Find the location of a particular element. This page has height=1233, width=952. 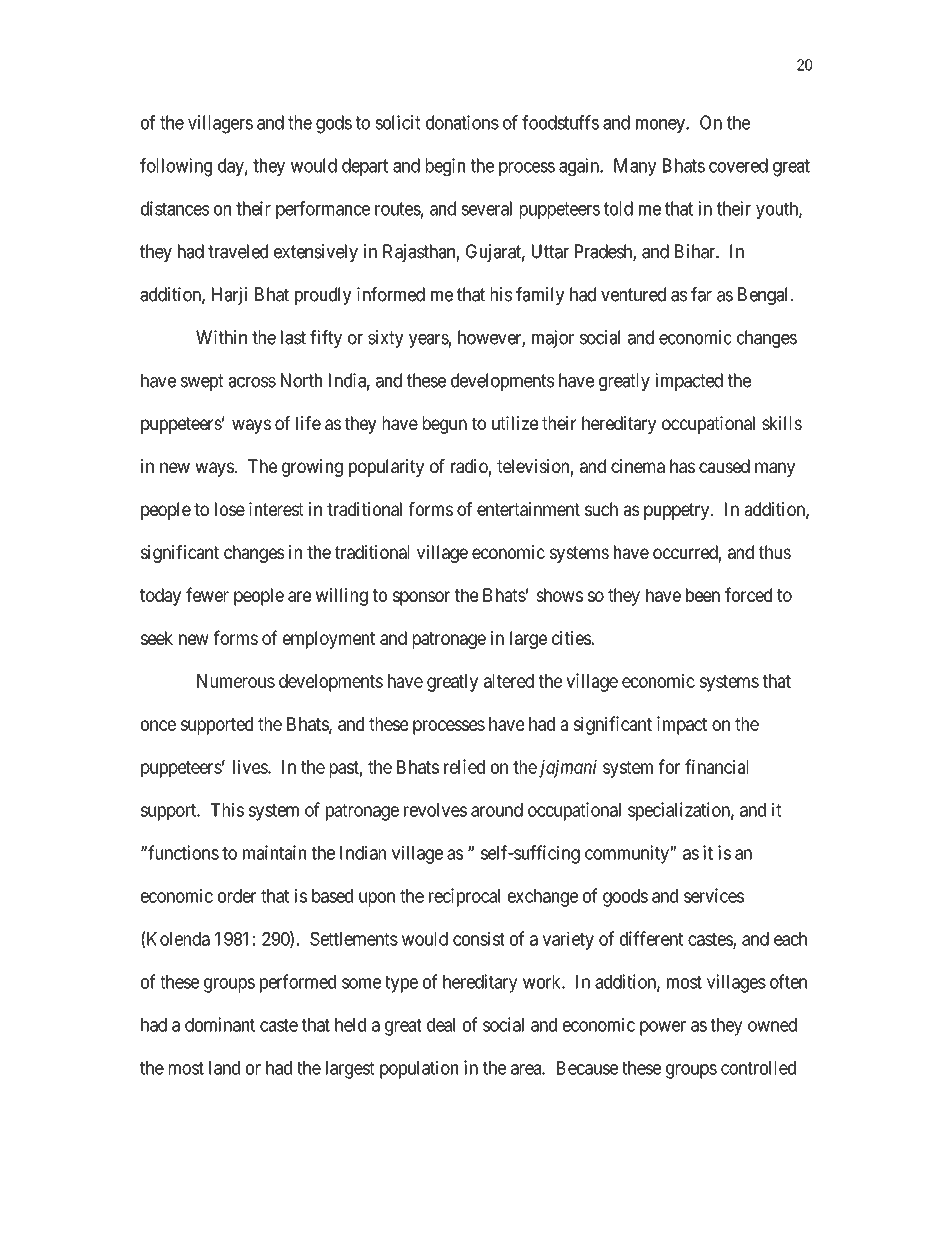

once is located at coordinates (158, 725).
